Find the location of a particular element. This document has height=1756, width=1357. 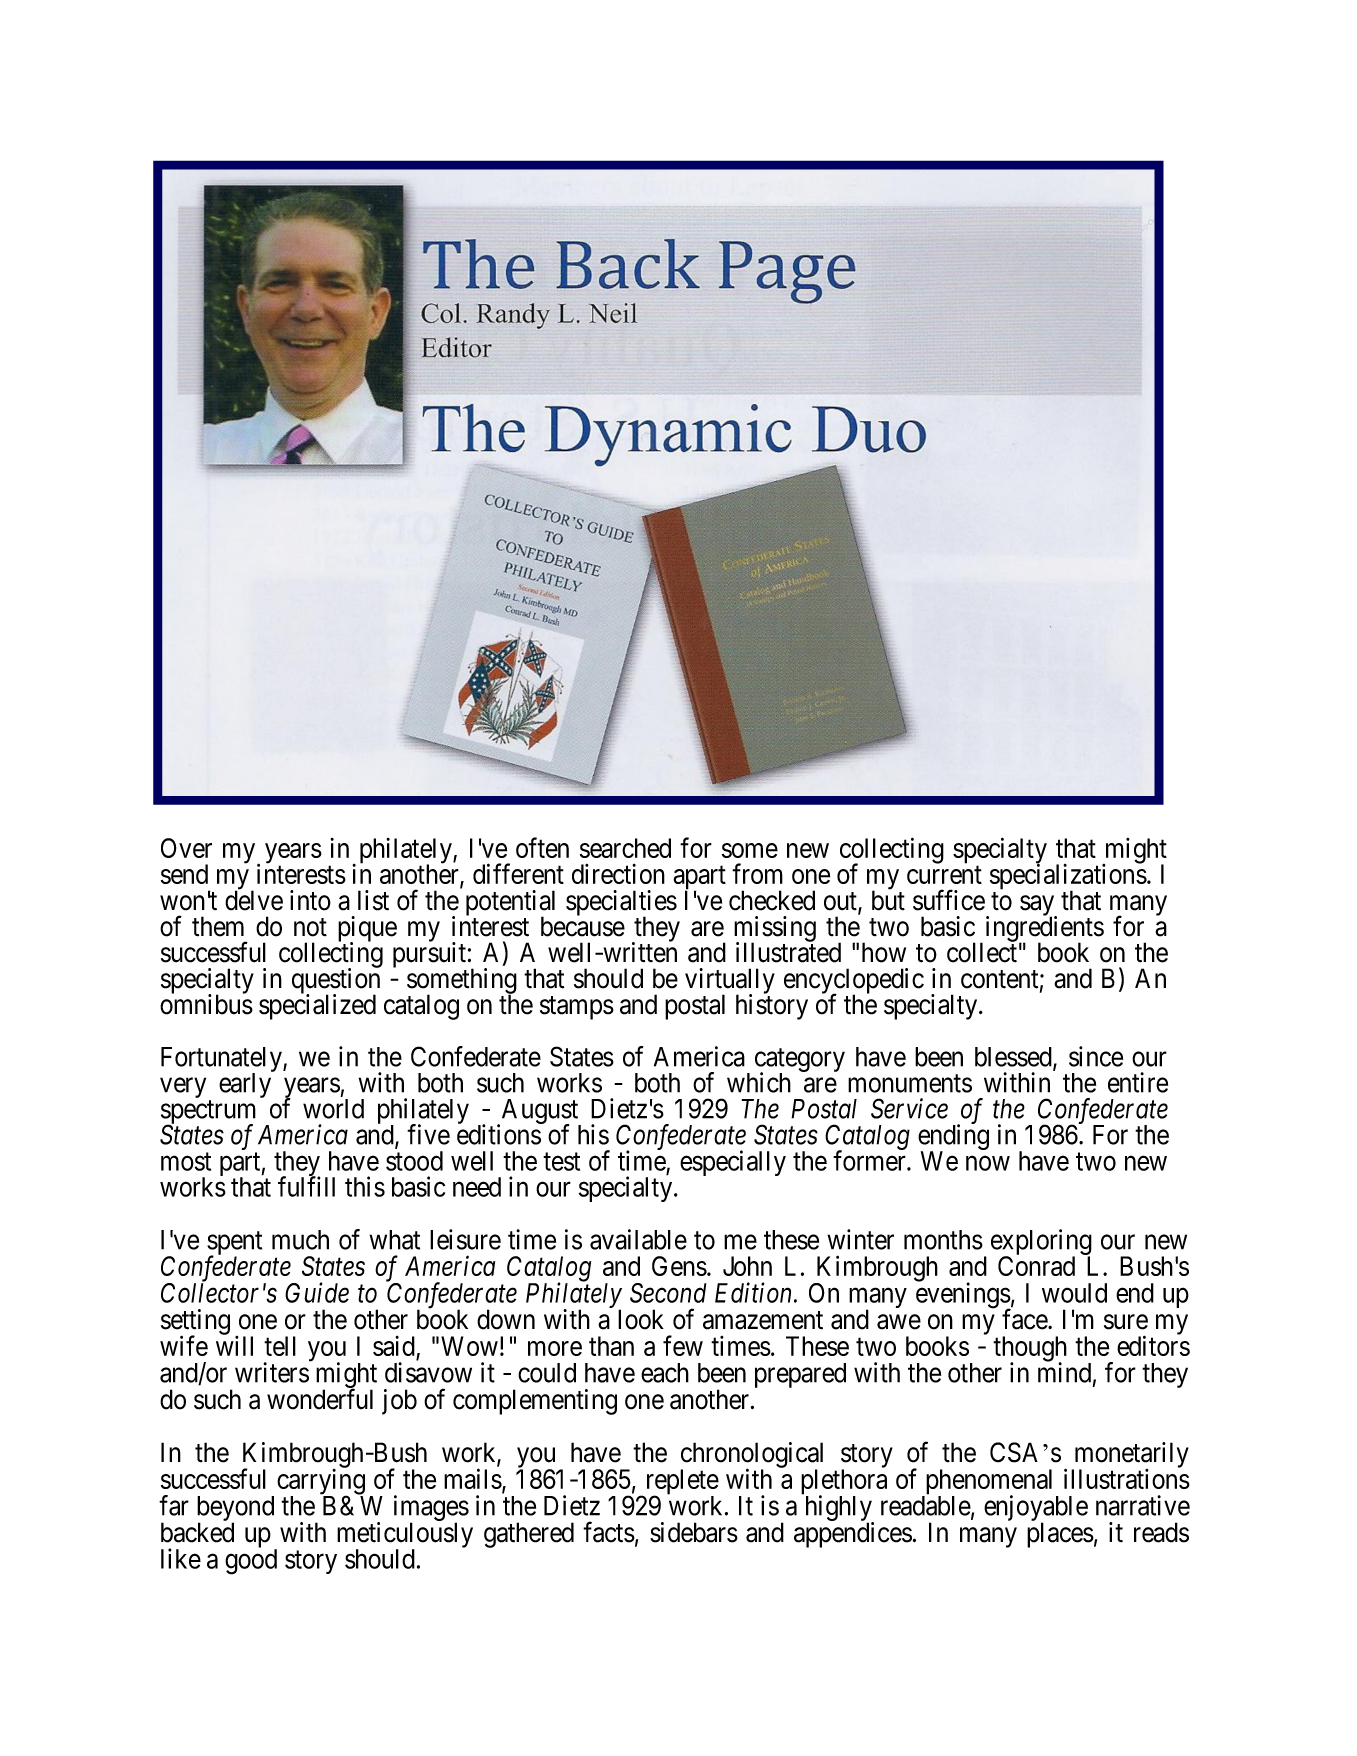

into is located at coordinates (310, 900).
